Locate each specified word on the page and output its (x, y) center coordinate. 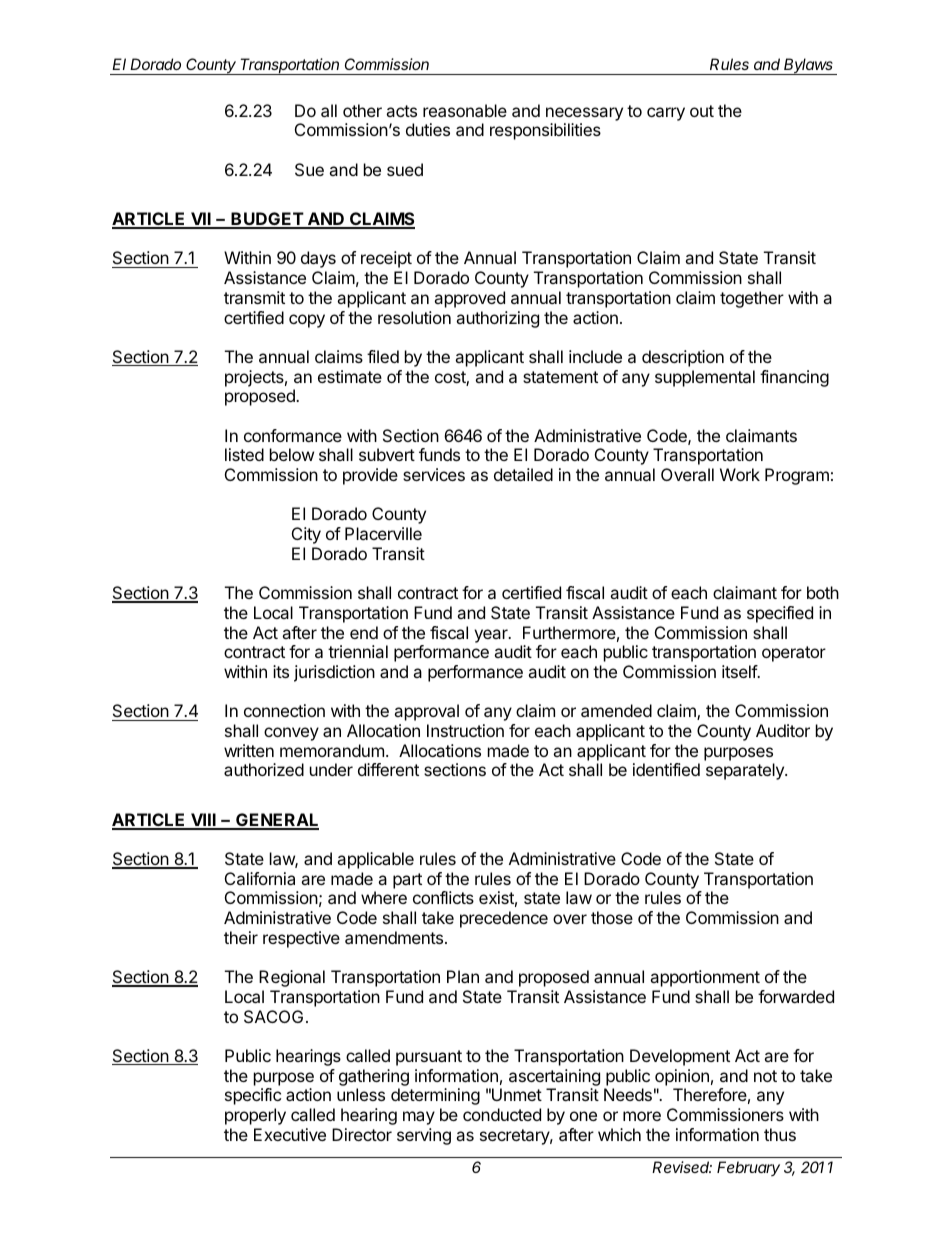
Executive (290, 1134)
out (702, 111)
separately (746, 771)
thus (780, 1134)
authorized (264, 769)
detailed (523, 474)
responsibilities (545, 131)
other (362, 110)
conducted (502, 1114)
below (292, 454)
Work (740, 474)
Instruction (465, 730)
